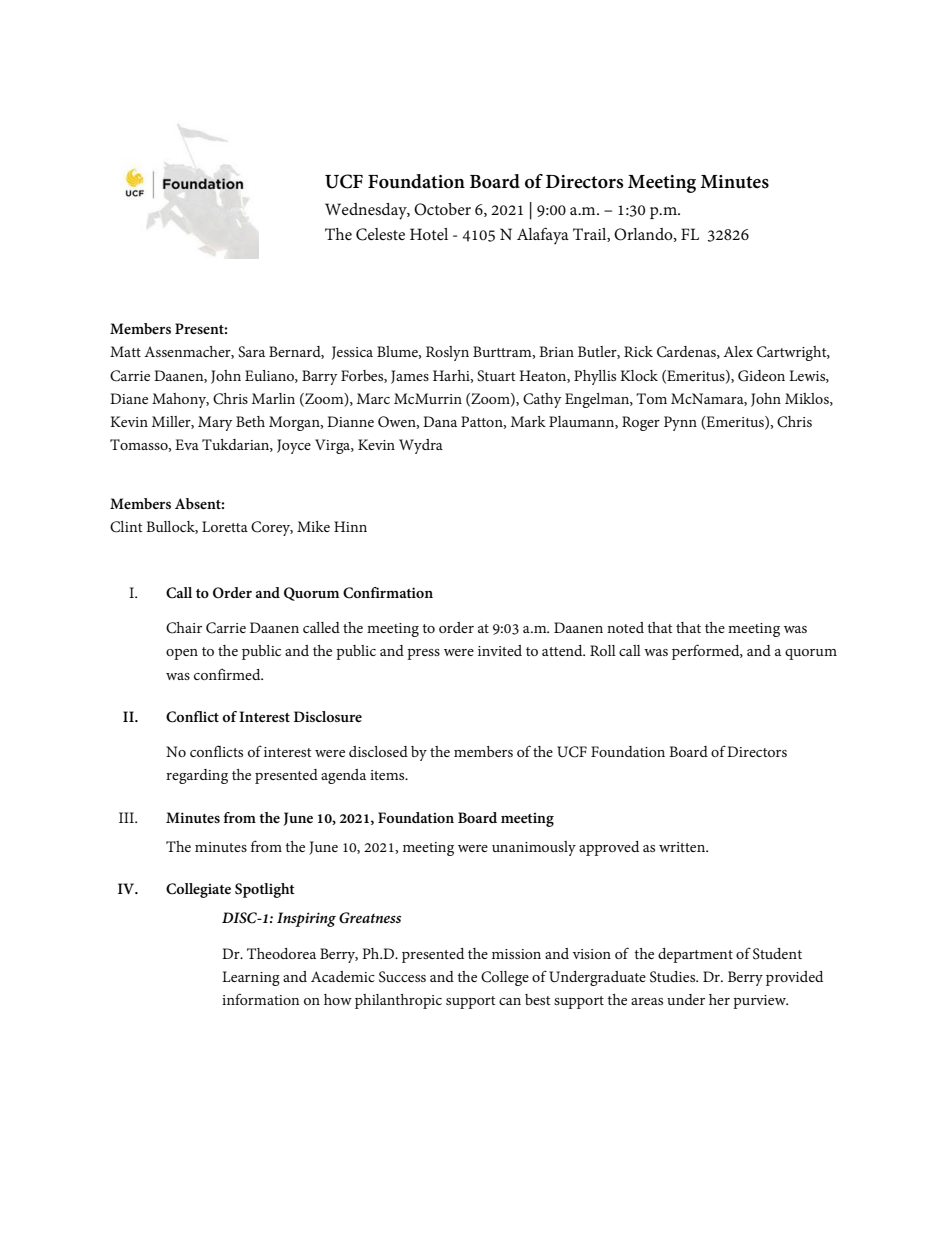  I want to click on noted, so click(625, 627).
